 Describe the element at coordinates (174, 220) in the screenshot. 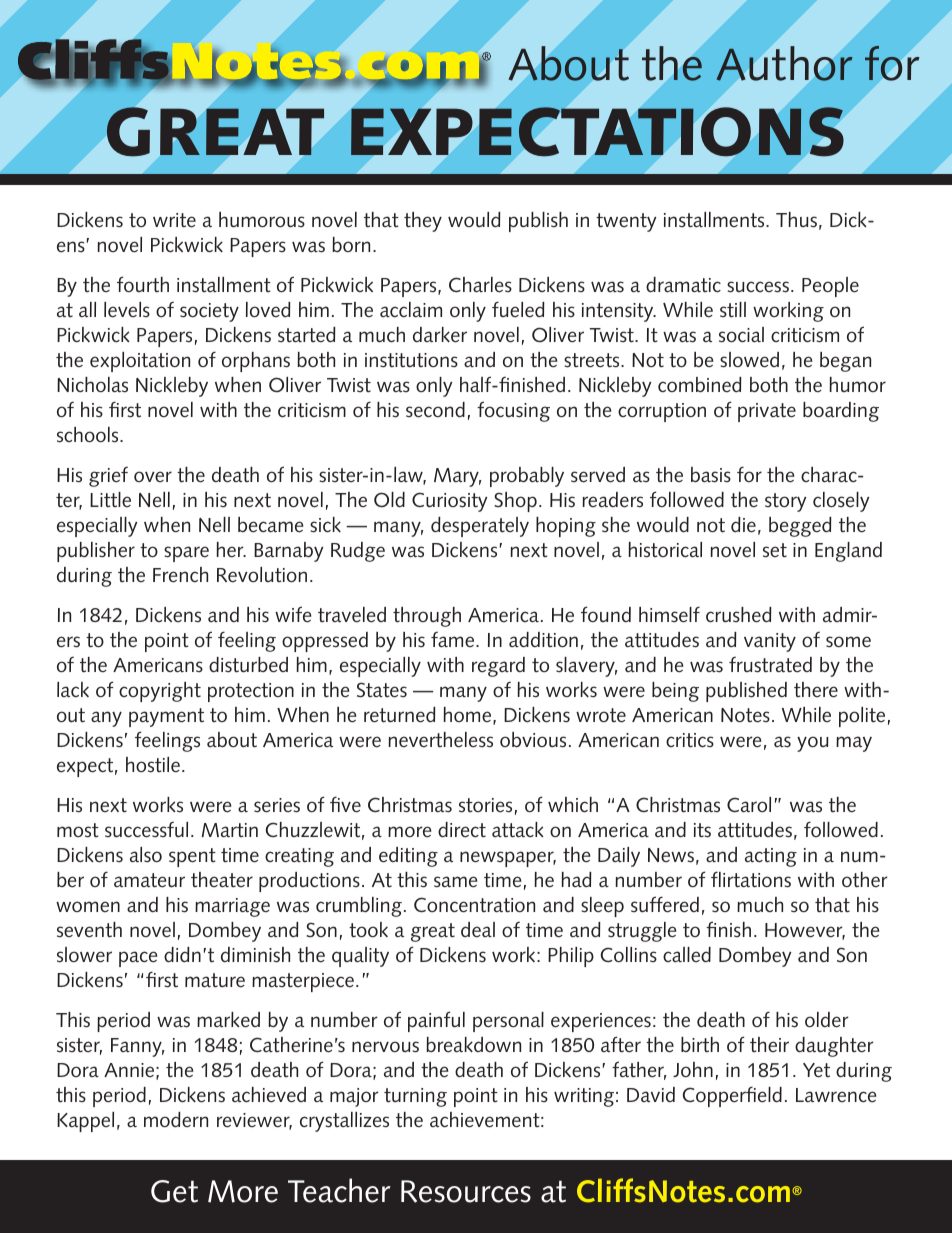

I see `write` at that location.
